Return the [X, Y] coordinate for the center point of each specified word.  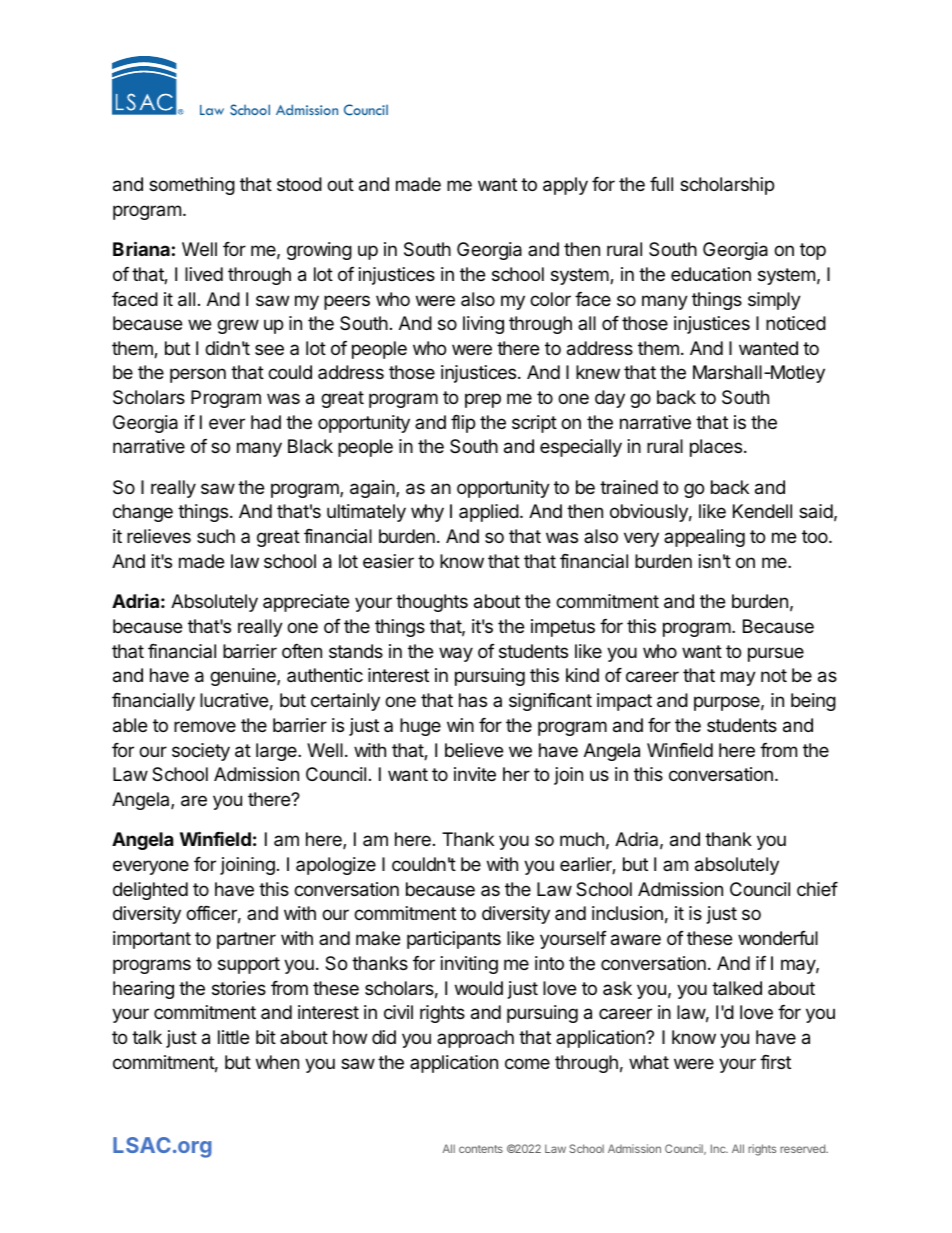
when [277, 1062]
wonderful [778, 938]
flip [463, 424]
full [661, 184]
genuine [244, 677]
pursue [776, 654]
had [266, 422]
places [717, 448]
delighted [150, 891]
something [192, 186]
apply [565, 186]
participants [454, 940]
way [456, 654]
